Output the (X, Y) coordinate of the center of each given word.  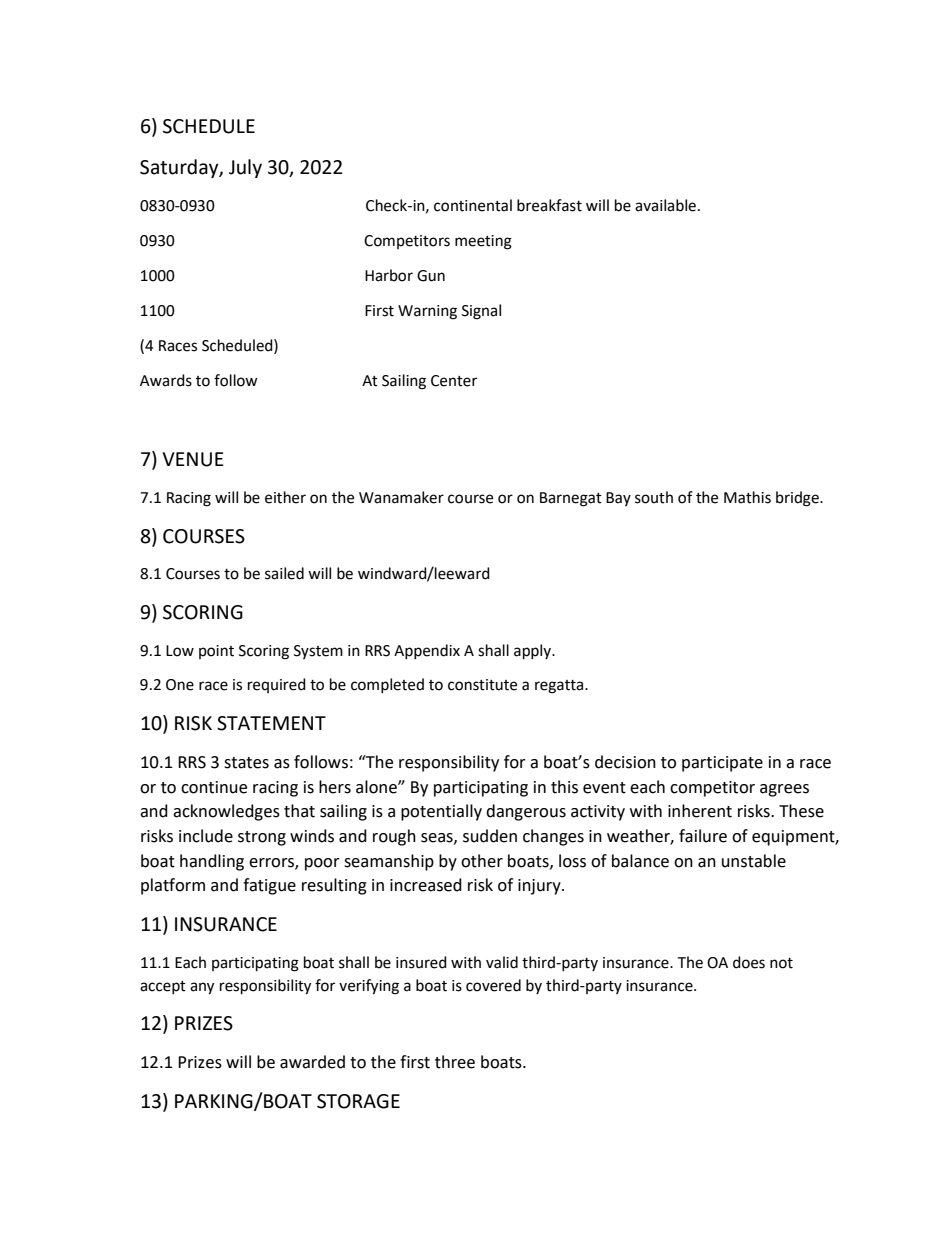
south (654, 497)
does (749, 962)
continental (473, 205)
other (482, 861)
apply (533, 652)
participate (722, 764)
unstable (754, 861)
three (455, 1062)
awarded (312, 1062)
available (665, 205)
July (245, 168)
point (216, 652)
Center (454, 381)
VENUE (193, 459)
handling (212, 862)
